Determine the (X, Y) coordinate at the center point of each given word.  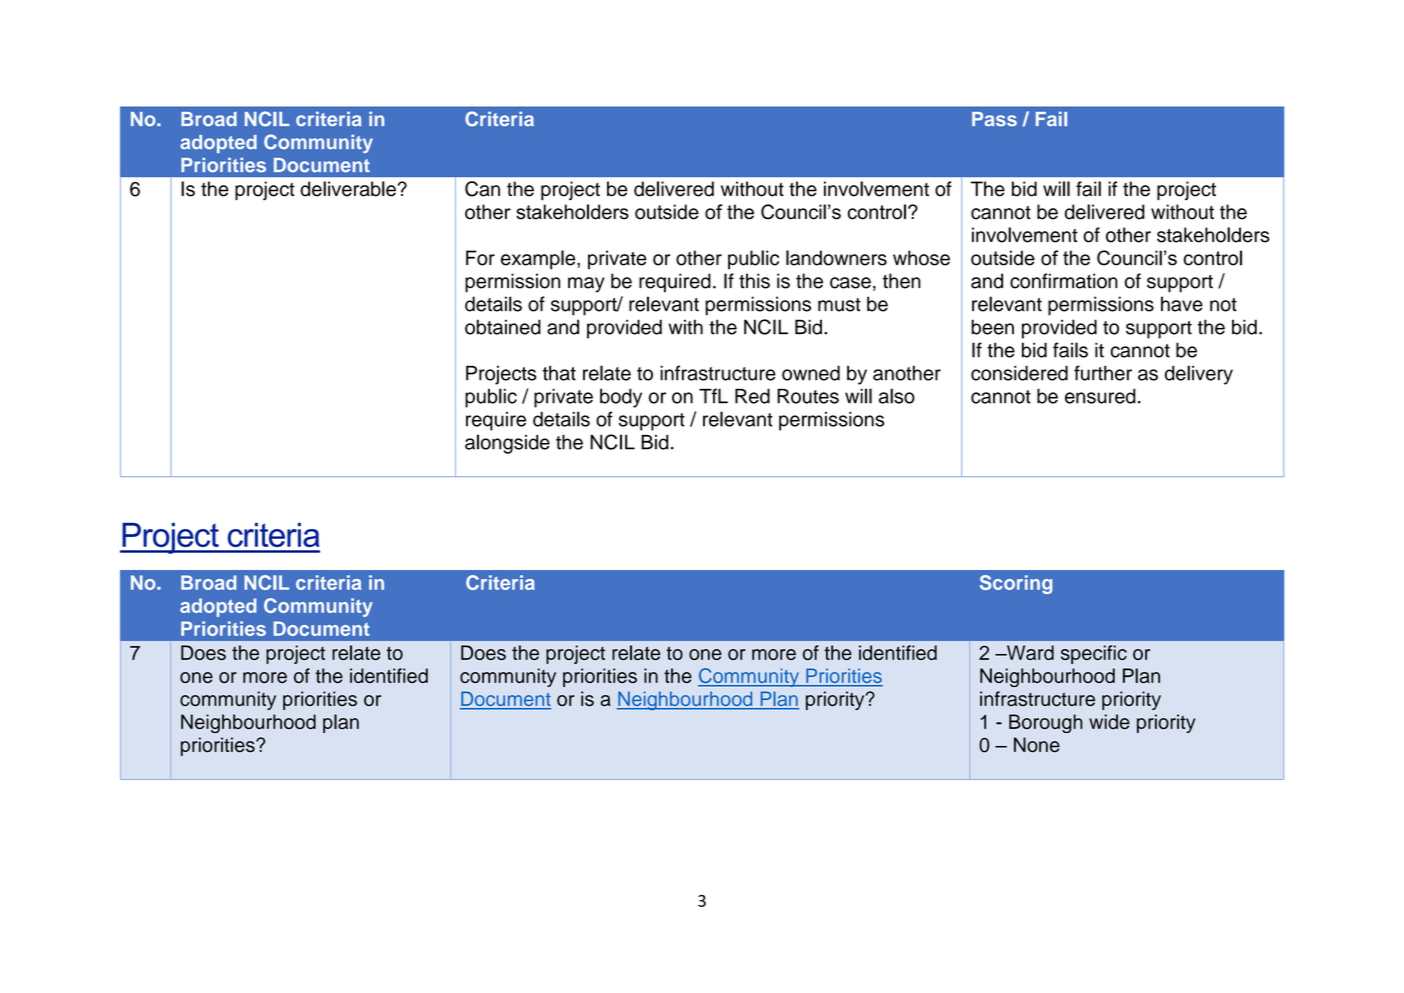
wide (1109, 721)
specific (1094, 654)
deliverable (348, 189)
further (1103, 373)
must (839, 305)
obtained (503, 327)
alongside (507, 444)
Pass (994, 119)
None (1037, 745)
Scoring (1016, 584)
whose (921, 258)
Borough (1046, 723)
